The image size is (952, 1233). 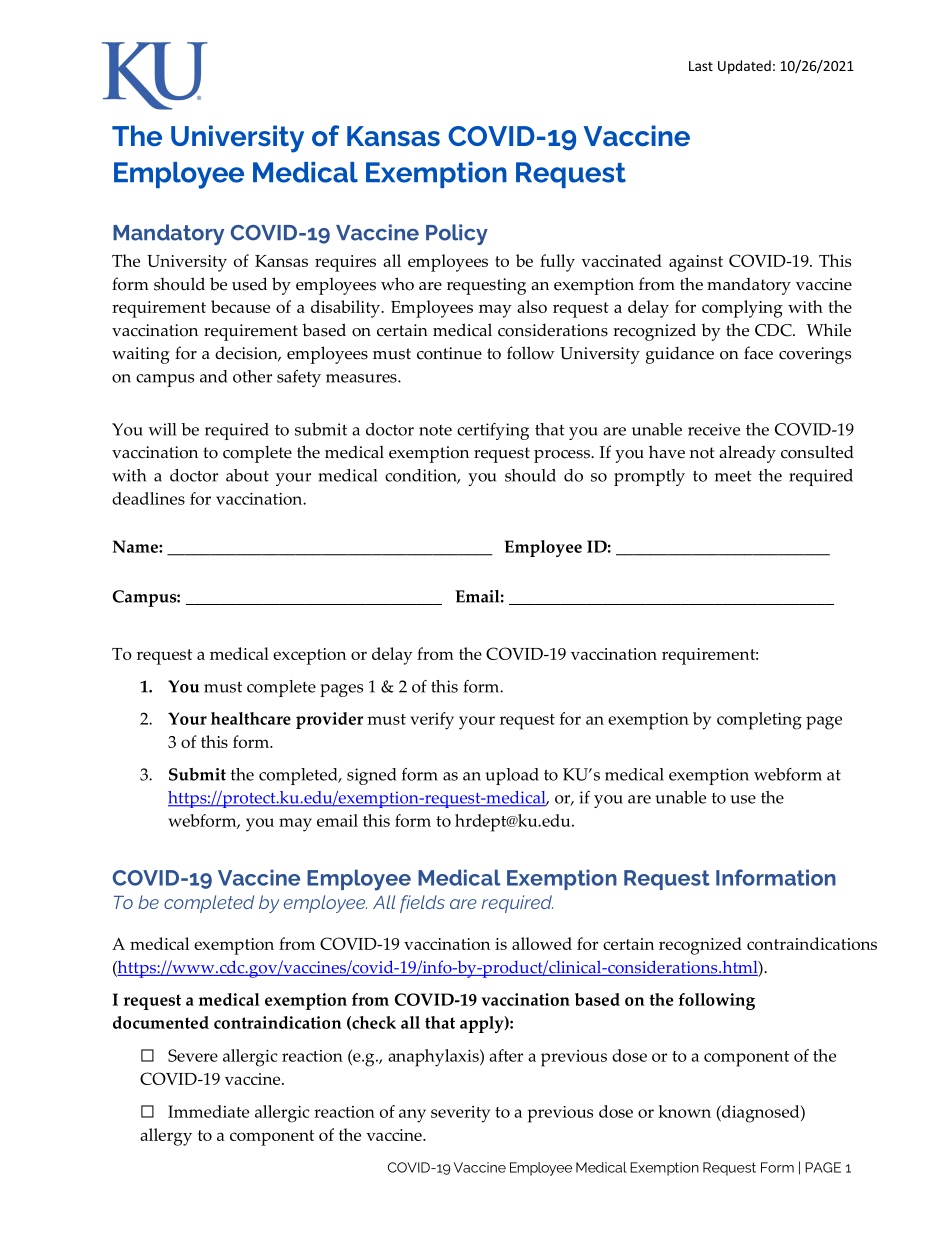 I want to click on verify, so click(x=432, y=721).
